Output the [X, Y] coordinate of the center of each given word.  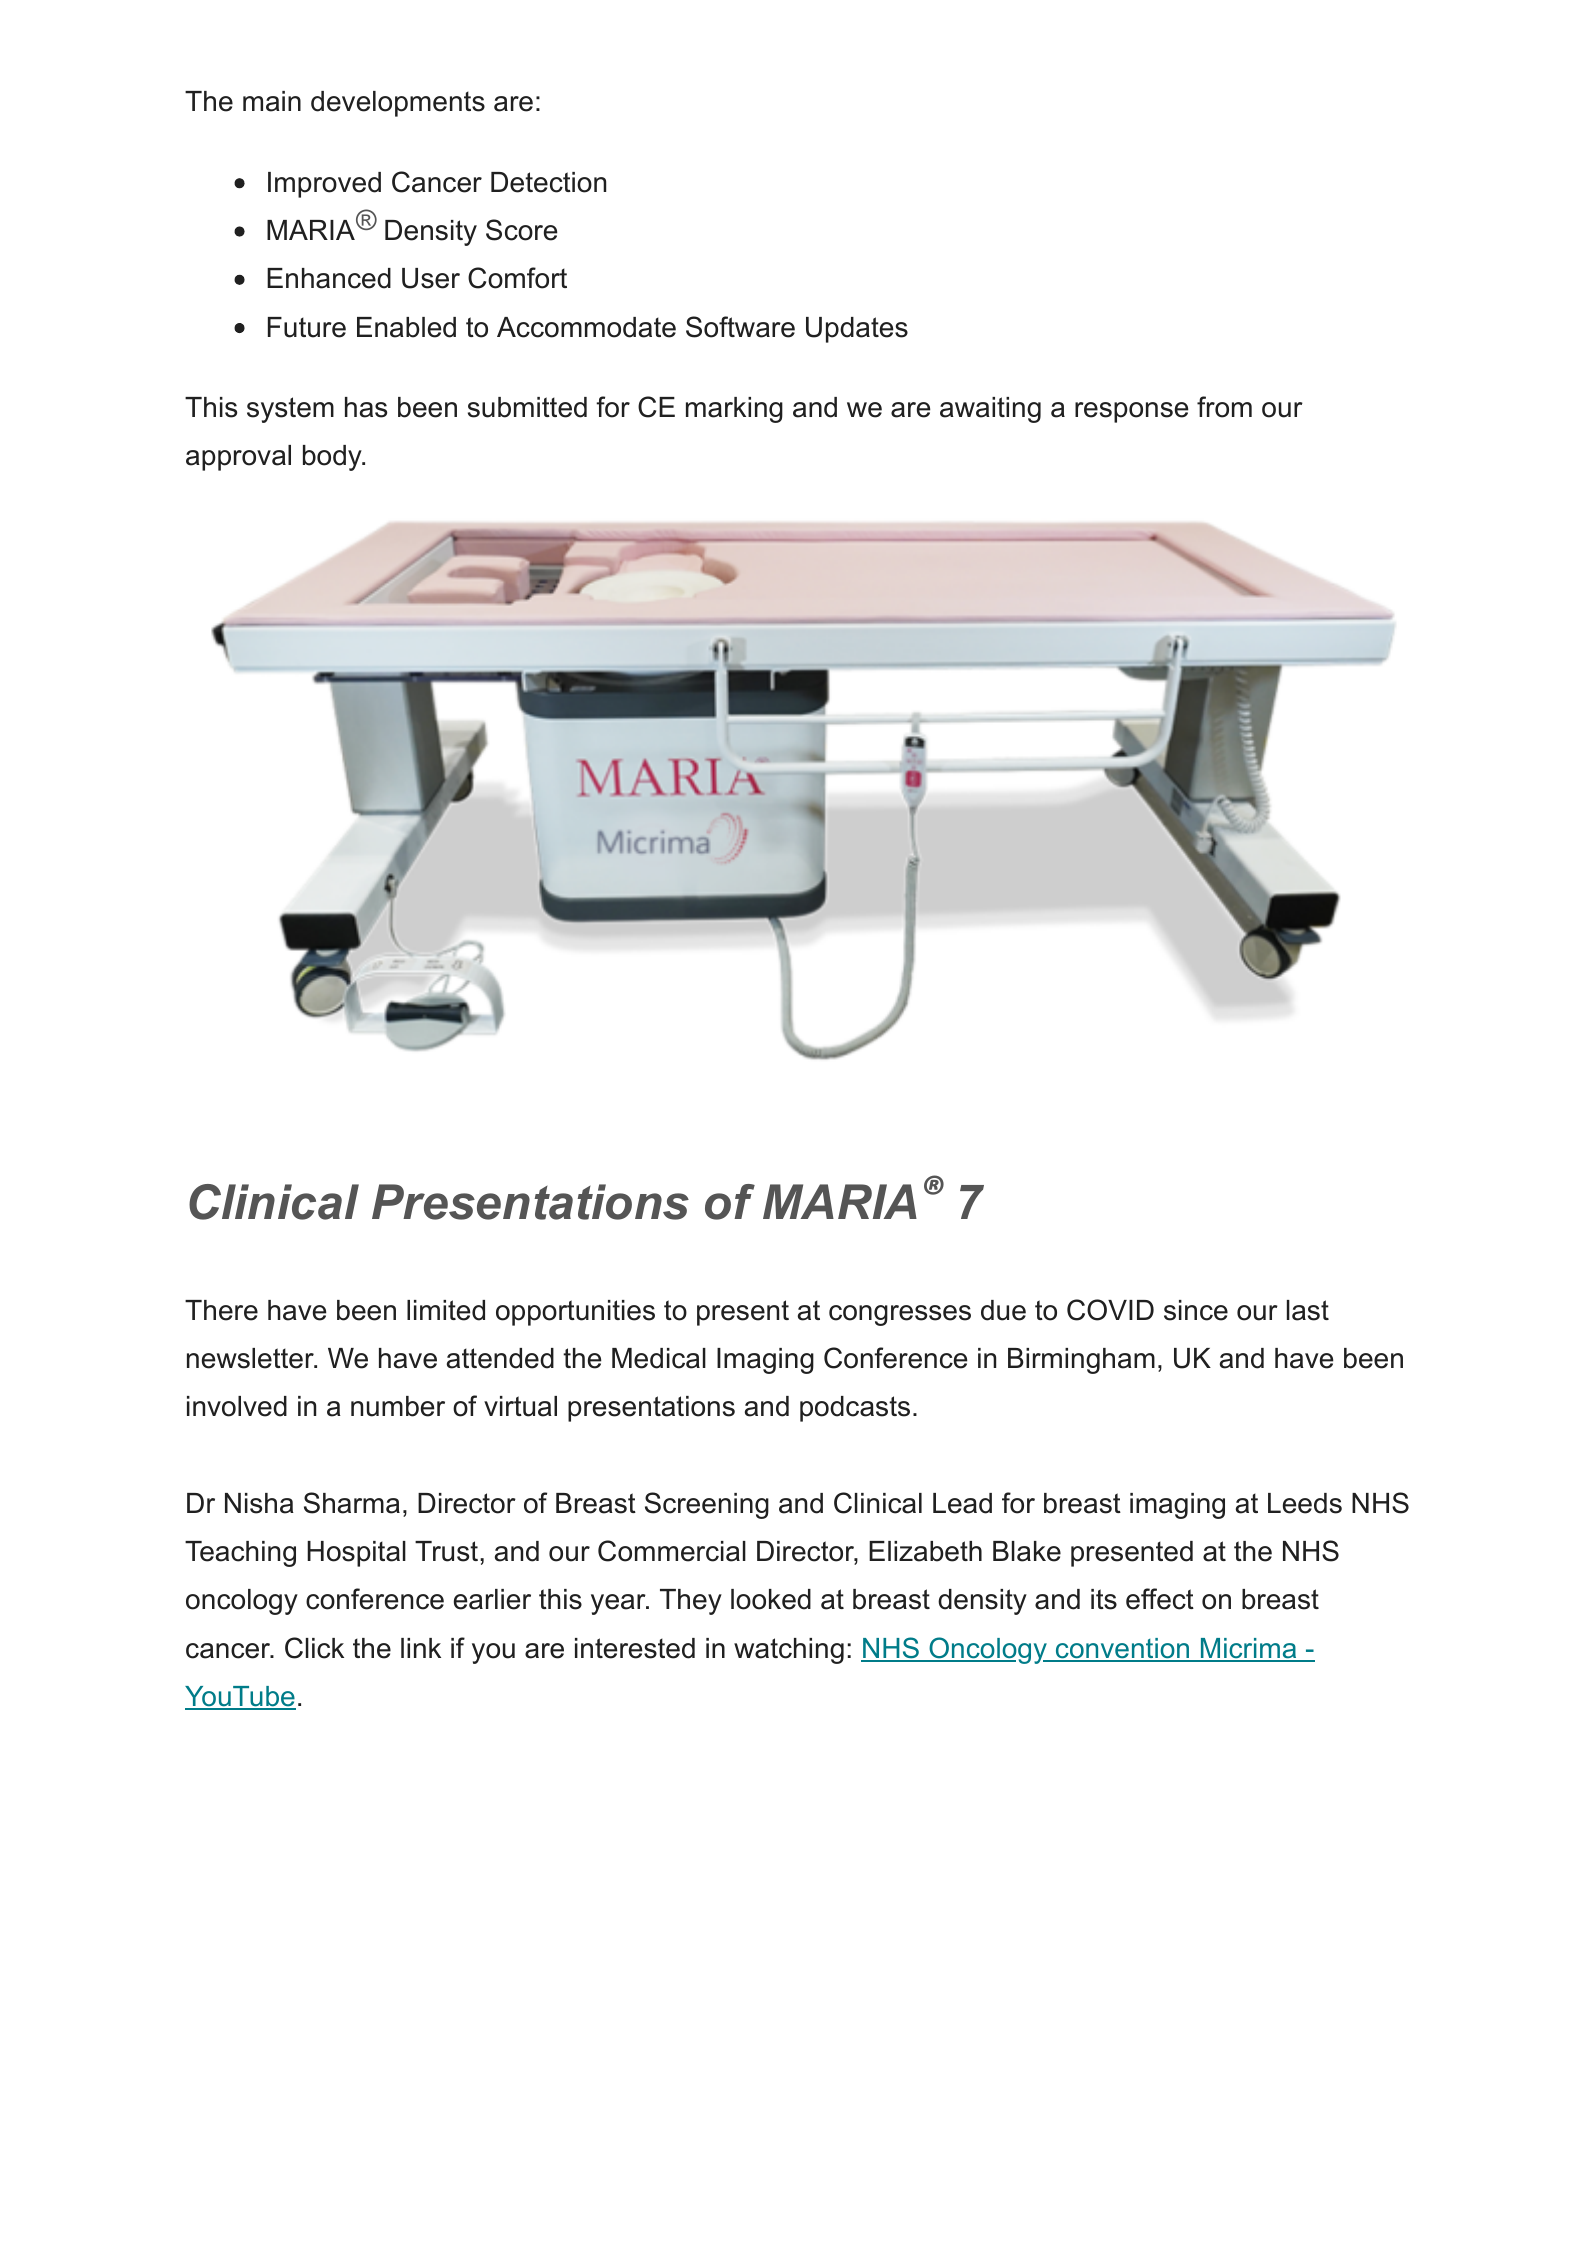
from [1224, 407]
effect [1160, 1599]
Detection [548, 182]
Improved [324, 185]
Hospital [356, 1554]
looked [771, 1599]
